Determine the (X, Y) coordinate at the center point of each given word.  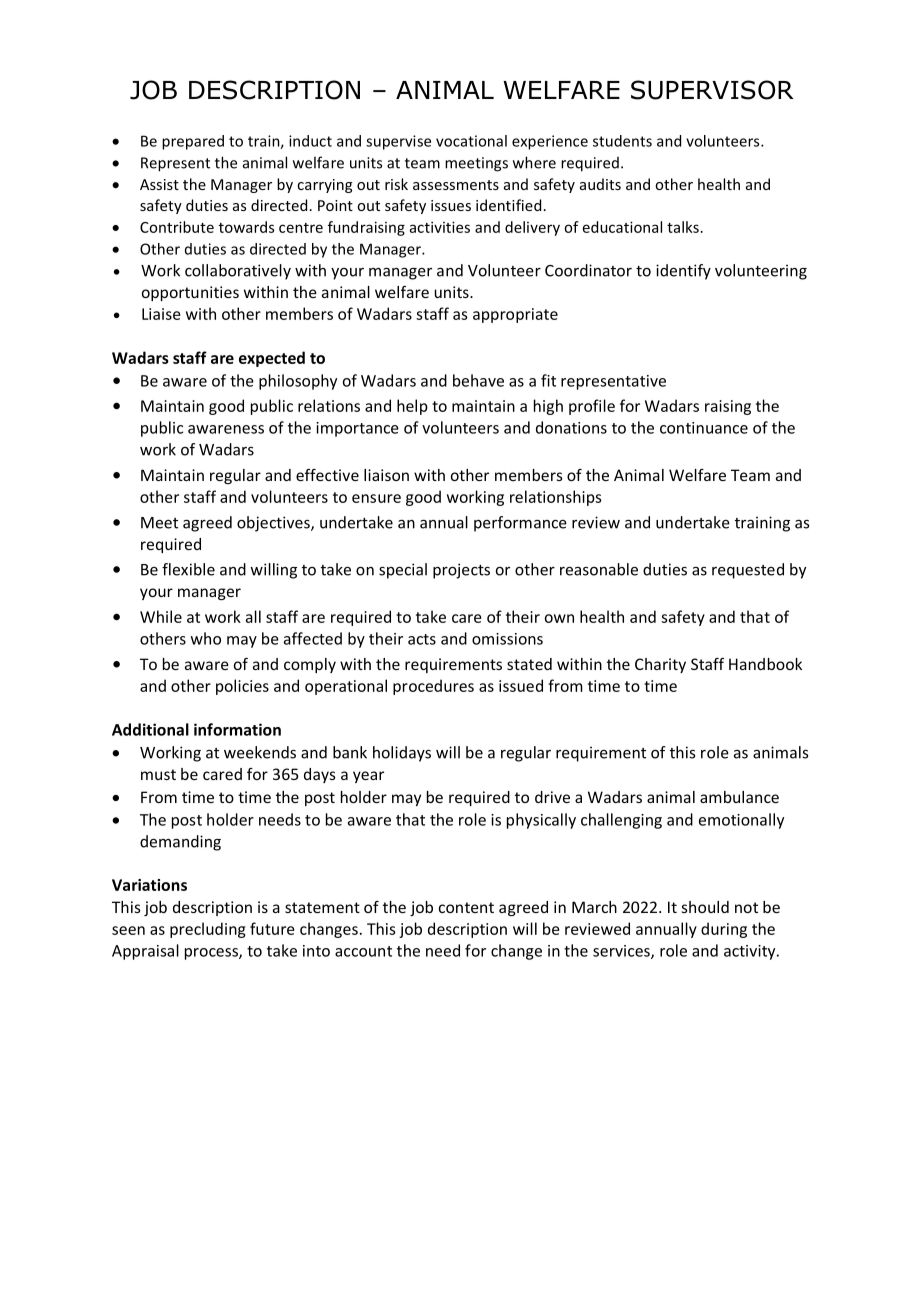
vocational (471, 141)
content (466, 907)
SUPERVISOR (712, 90)
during (724, 930)
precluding (208, 930)
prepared (193, 142)
